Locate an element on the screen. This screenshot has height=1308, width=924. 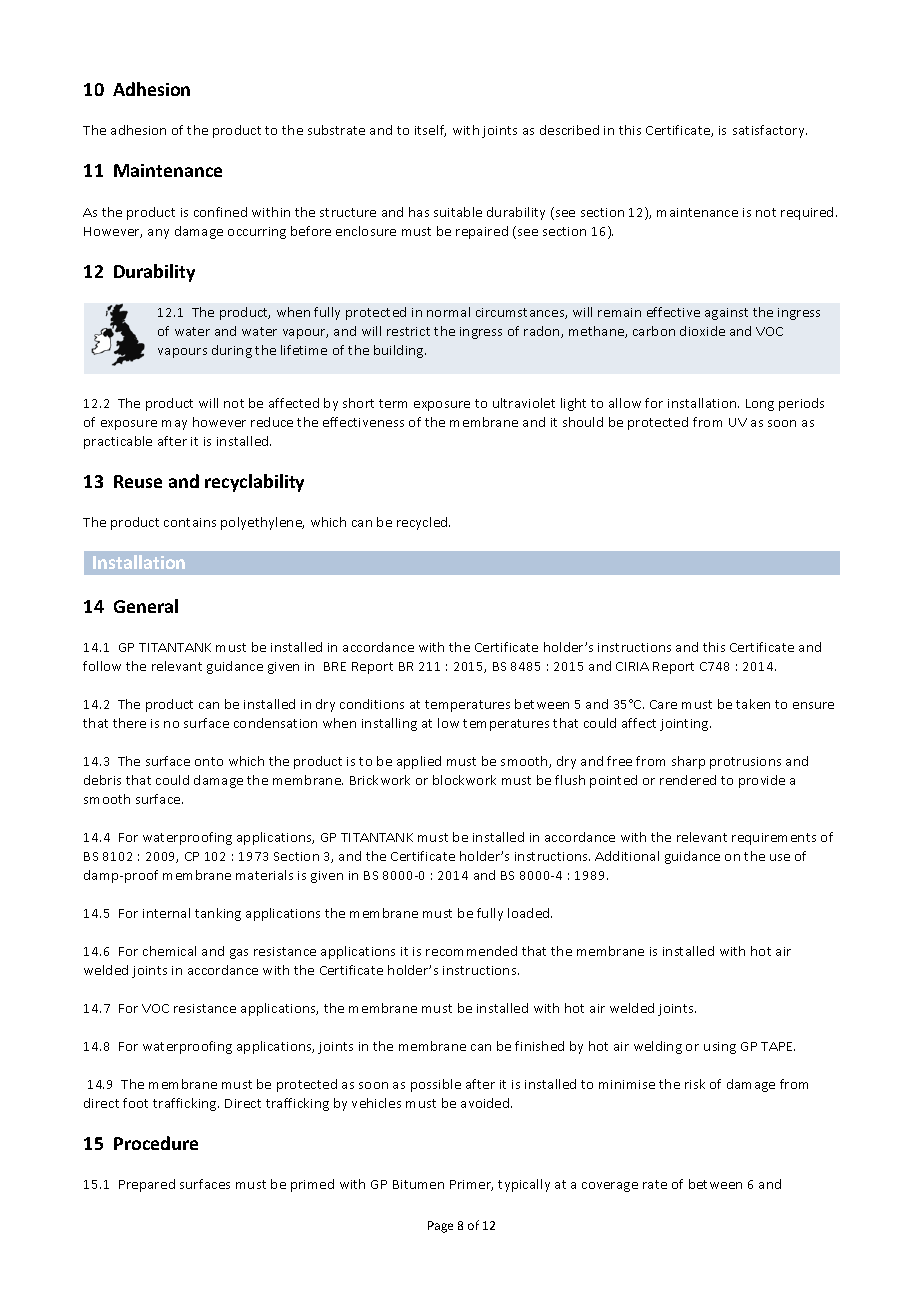
confined is located at coordinates (220, 212).
